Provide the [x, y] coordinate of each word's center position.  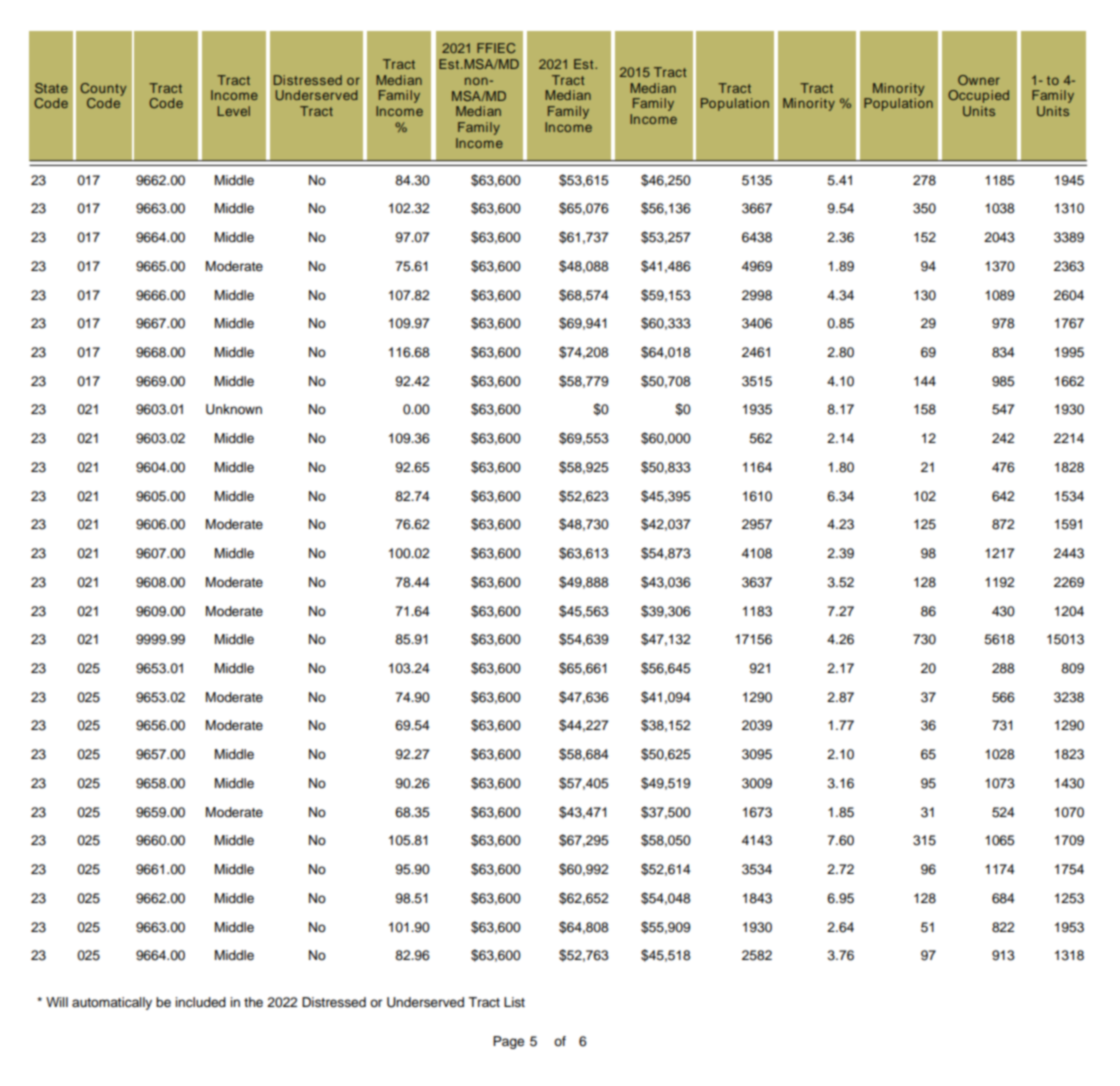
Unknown [234, 409]
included [200, 1002]
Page [508, 1042]
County [103, 89]
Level [234, 111]
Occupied [978, 96]
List [514, 1002]
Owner [979, 80]
